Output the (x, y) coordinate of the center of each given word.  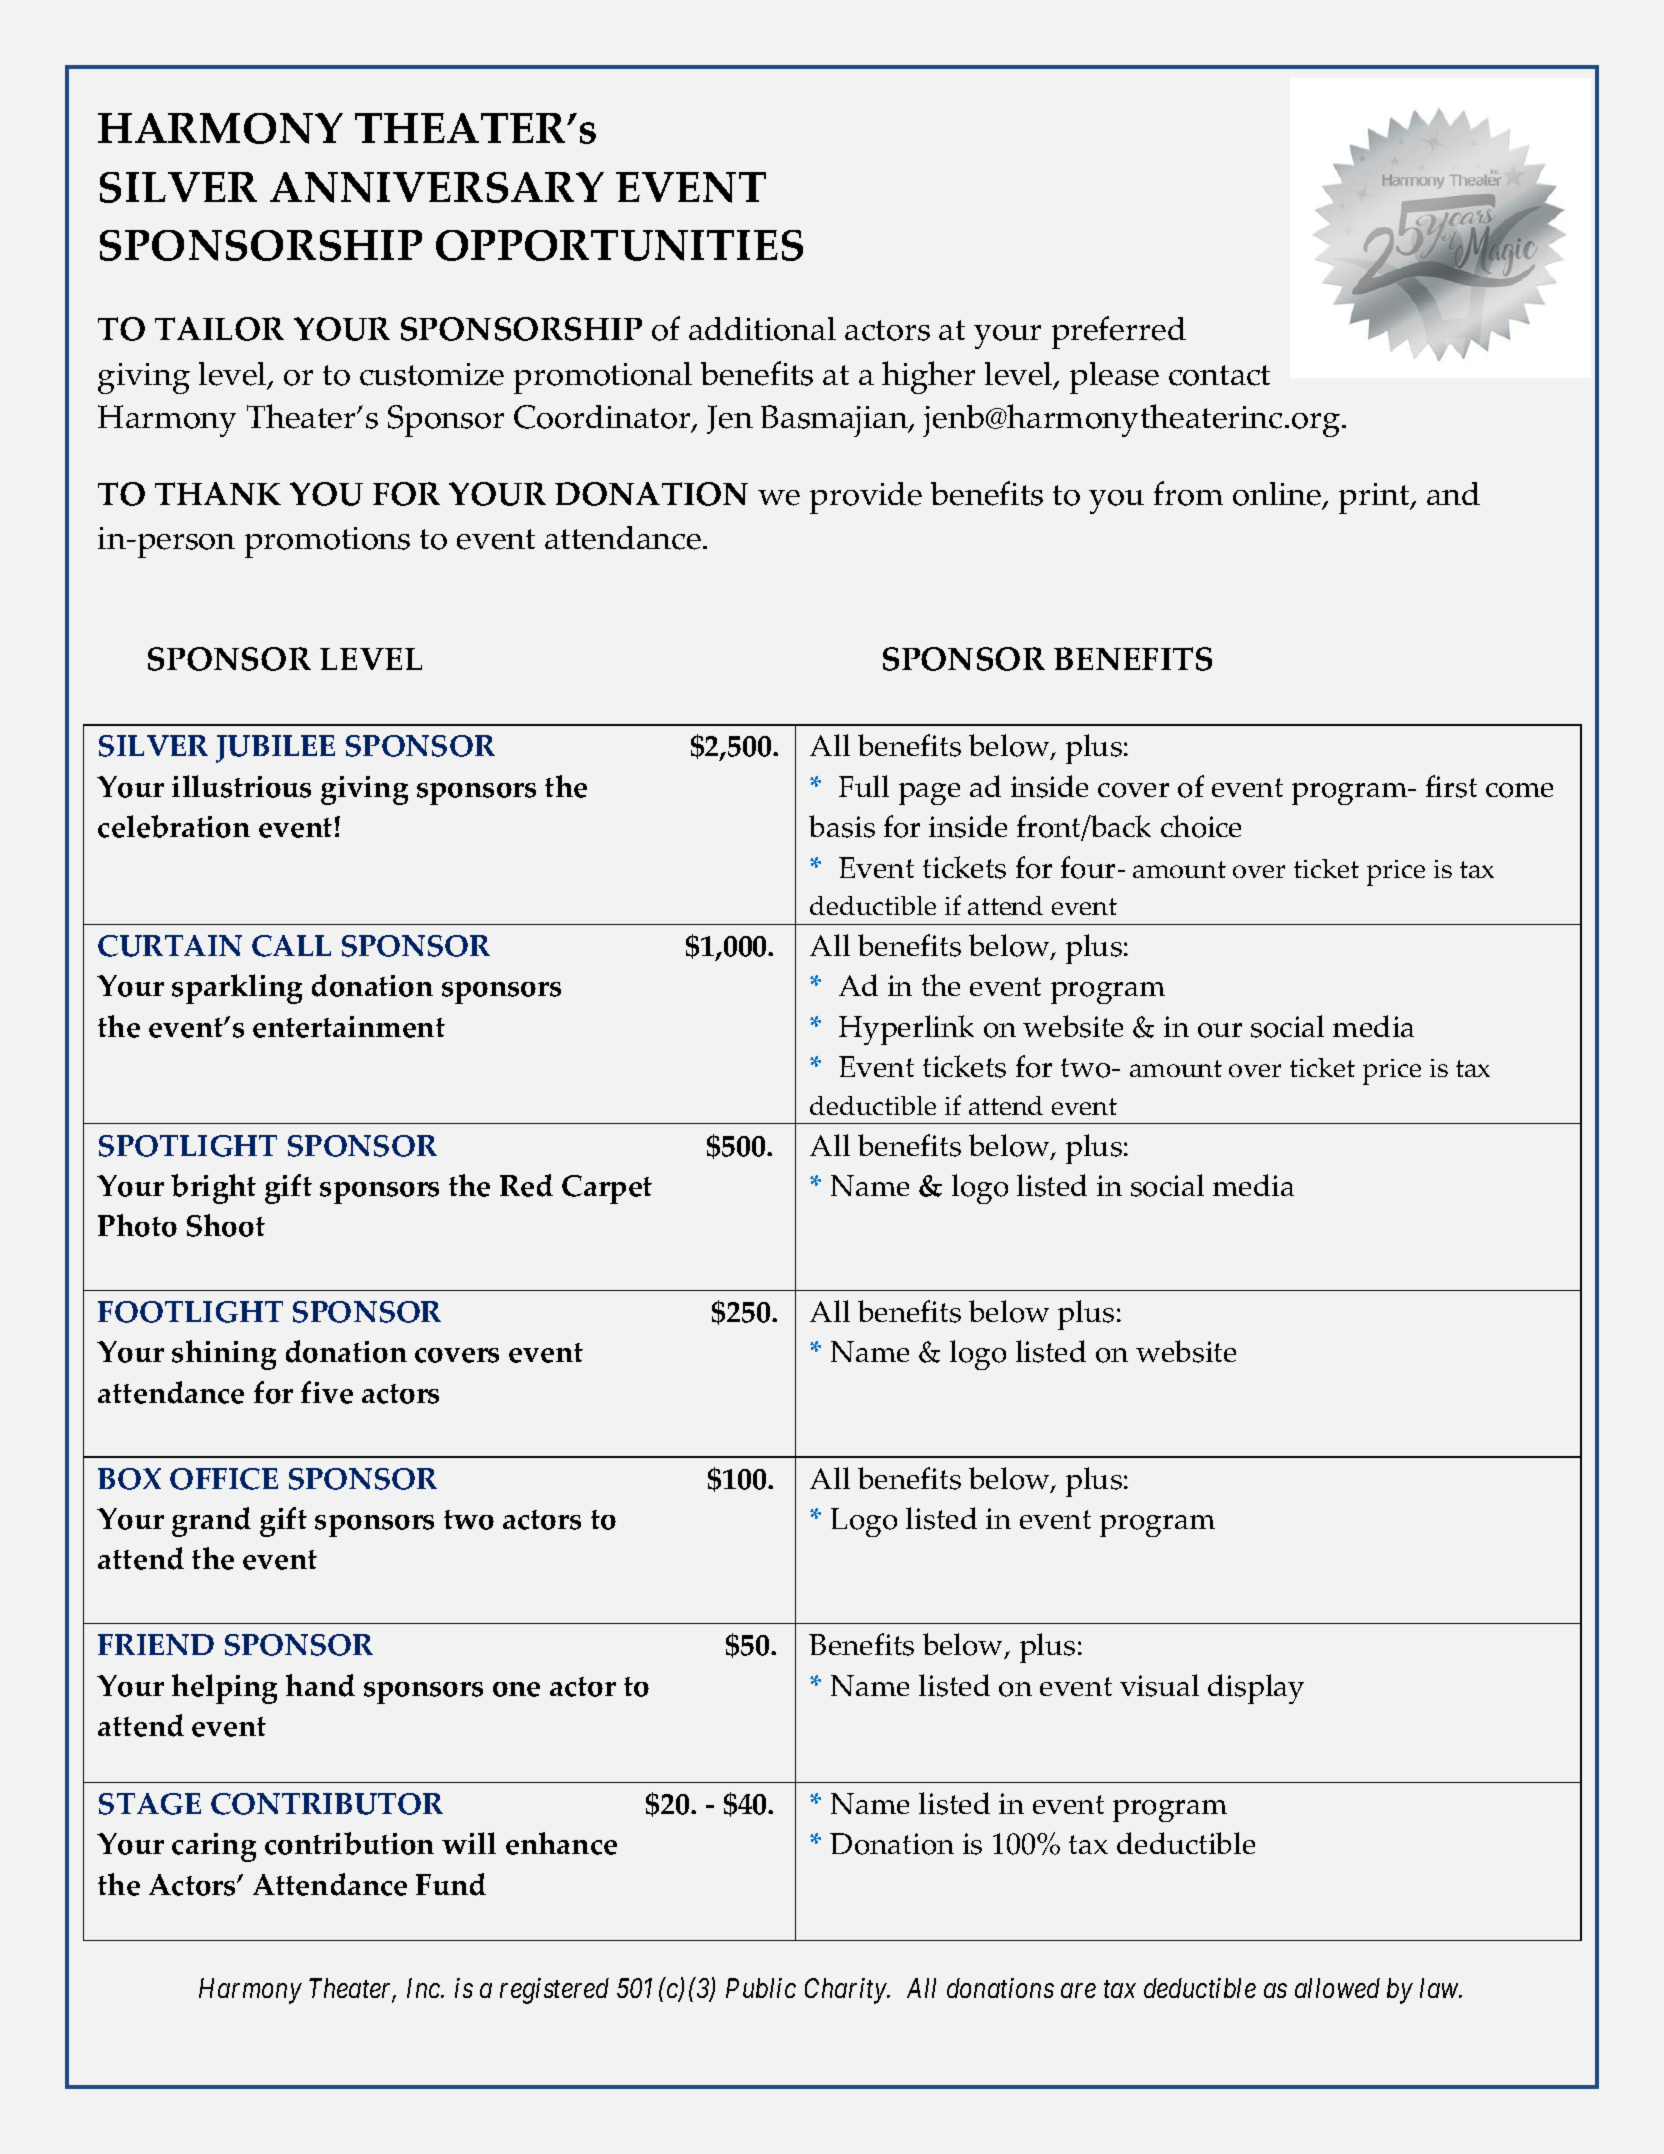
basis (842, 826)
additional (762, 329)
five (327, 1392)
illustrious (241, 786)
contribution (349, 1843)
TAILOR (219, 329)
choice (1201, 826)
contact (1219, 375)
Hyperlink (906, 1030)
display (1256, 1689)
